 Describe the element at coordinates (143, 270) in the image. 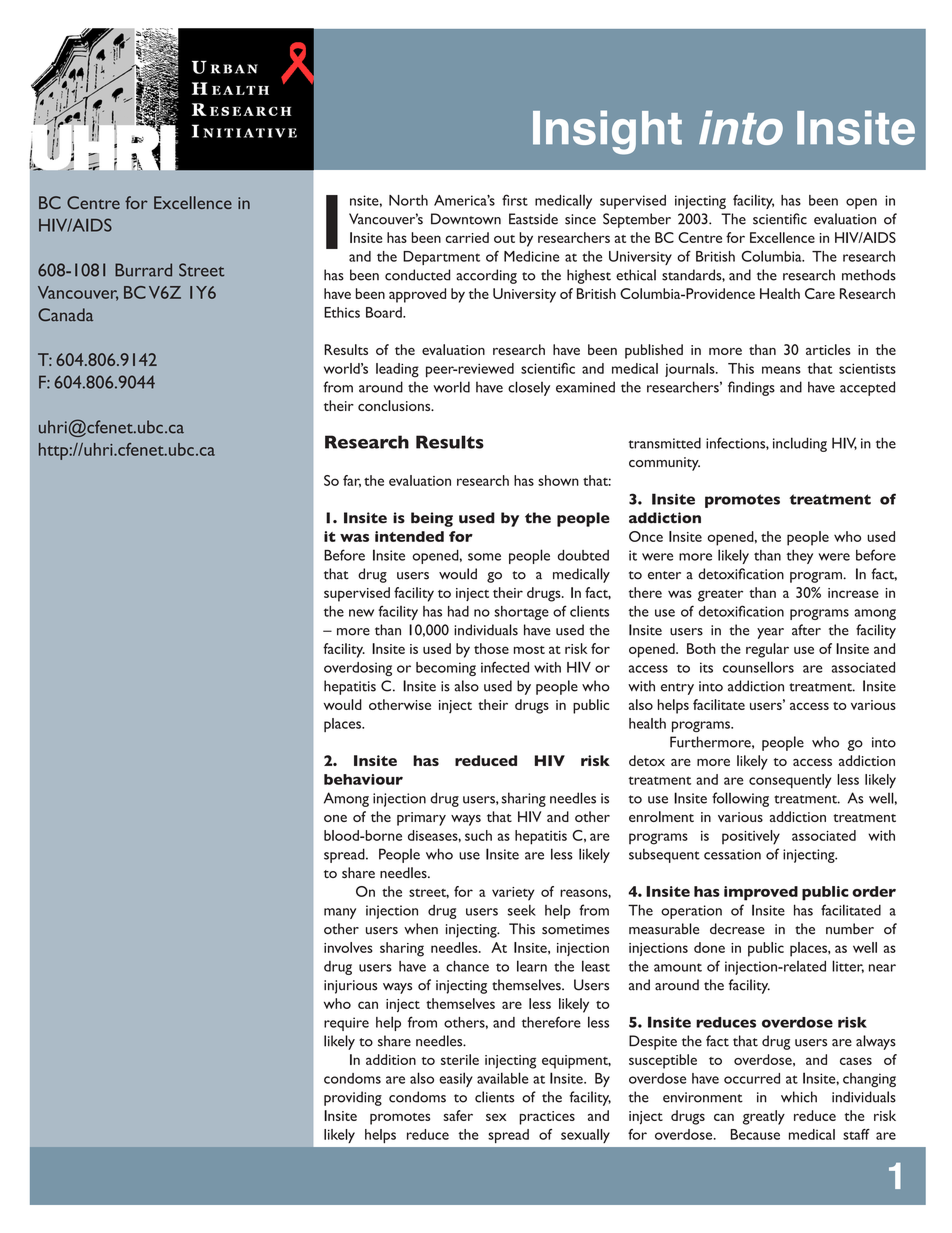

I see `Burrard` at that location.
